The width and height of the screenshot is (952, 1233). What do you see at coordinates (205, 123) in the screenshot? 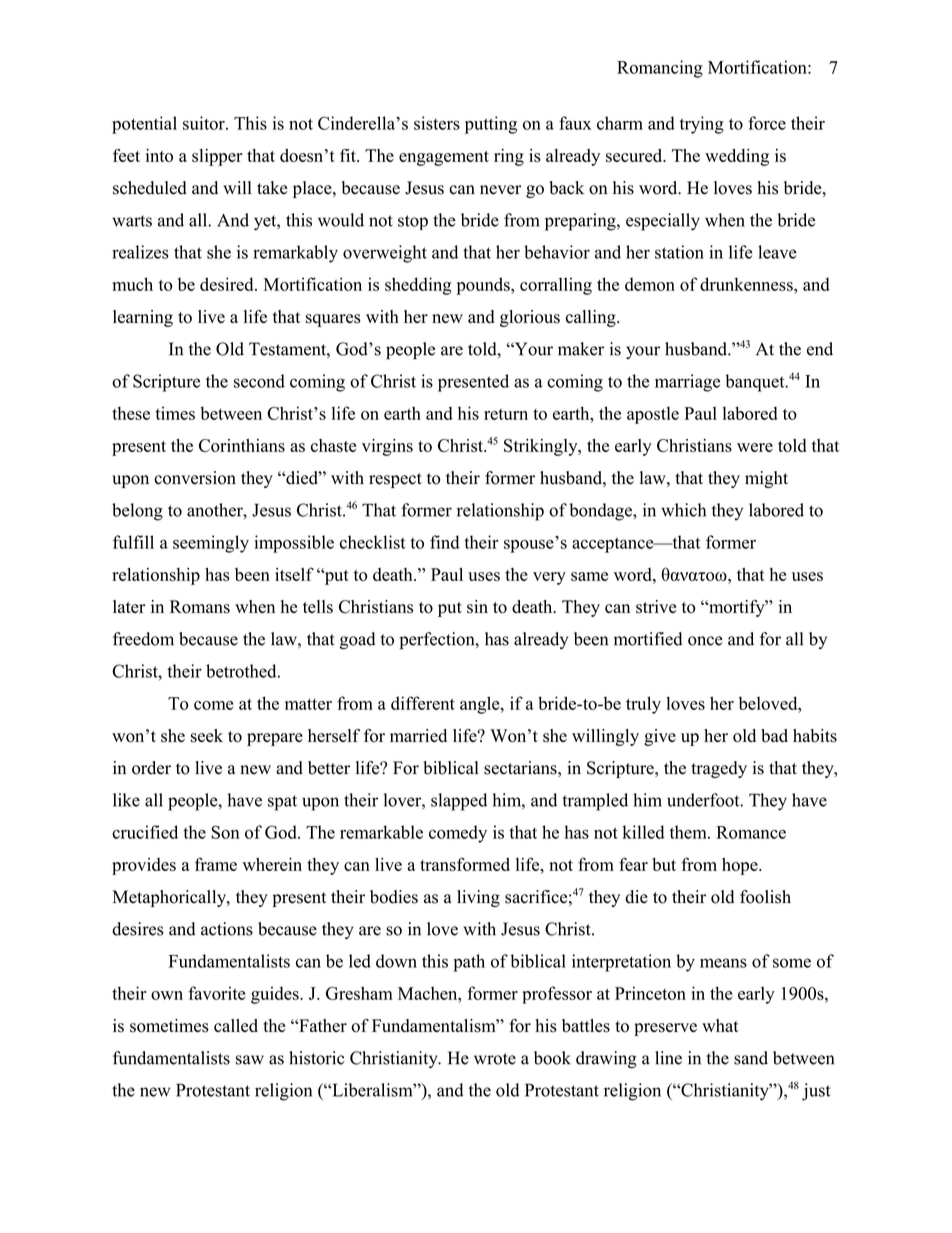
I see `suitor` at bounding box center [205, 123].
